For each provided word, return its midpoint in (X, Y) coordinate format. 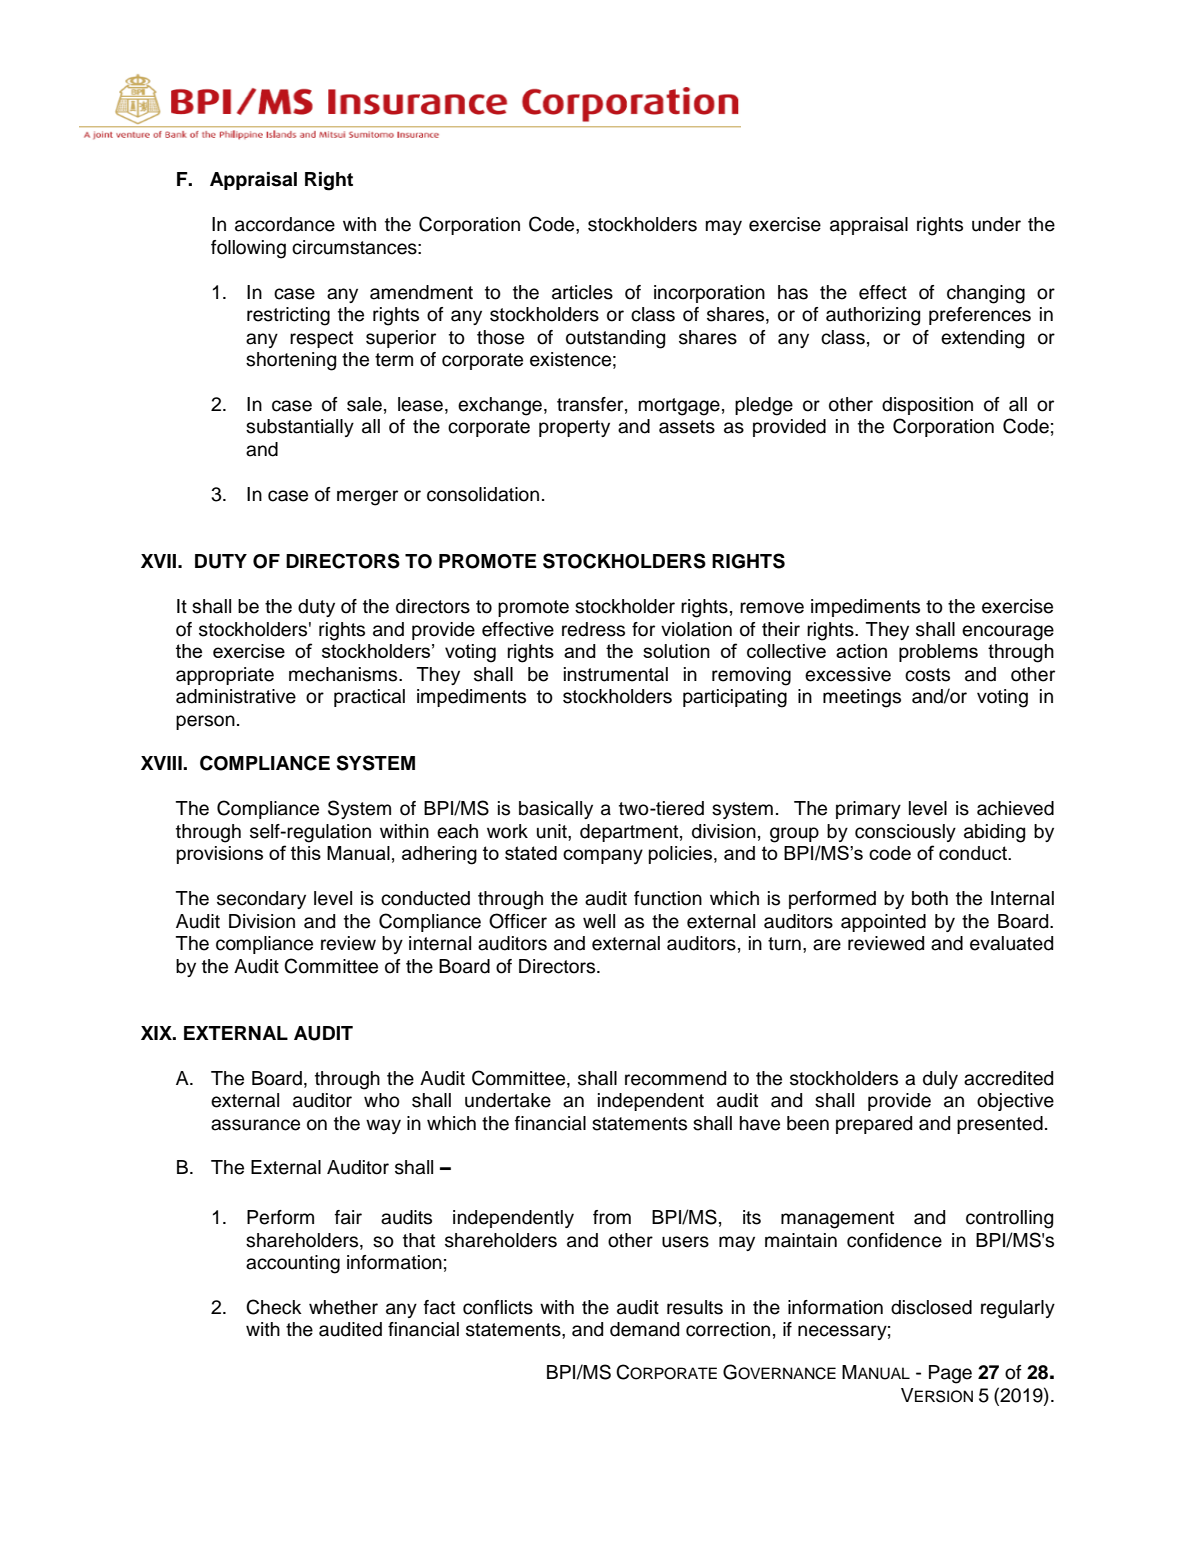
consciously (905, 833)
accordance (285, 224)
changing (986, 294)
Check (274, 1307)
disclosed (931, 1307)
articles (582, 292)
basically (556, 810)
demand (644, 1329)
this (306, 853)
